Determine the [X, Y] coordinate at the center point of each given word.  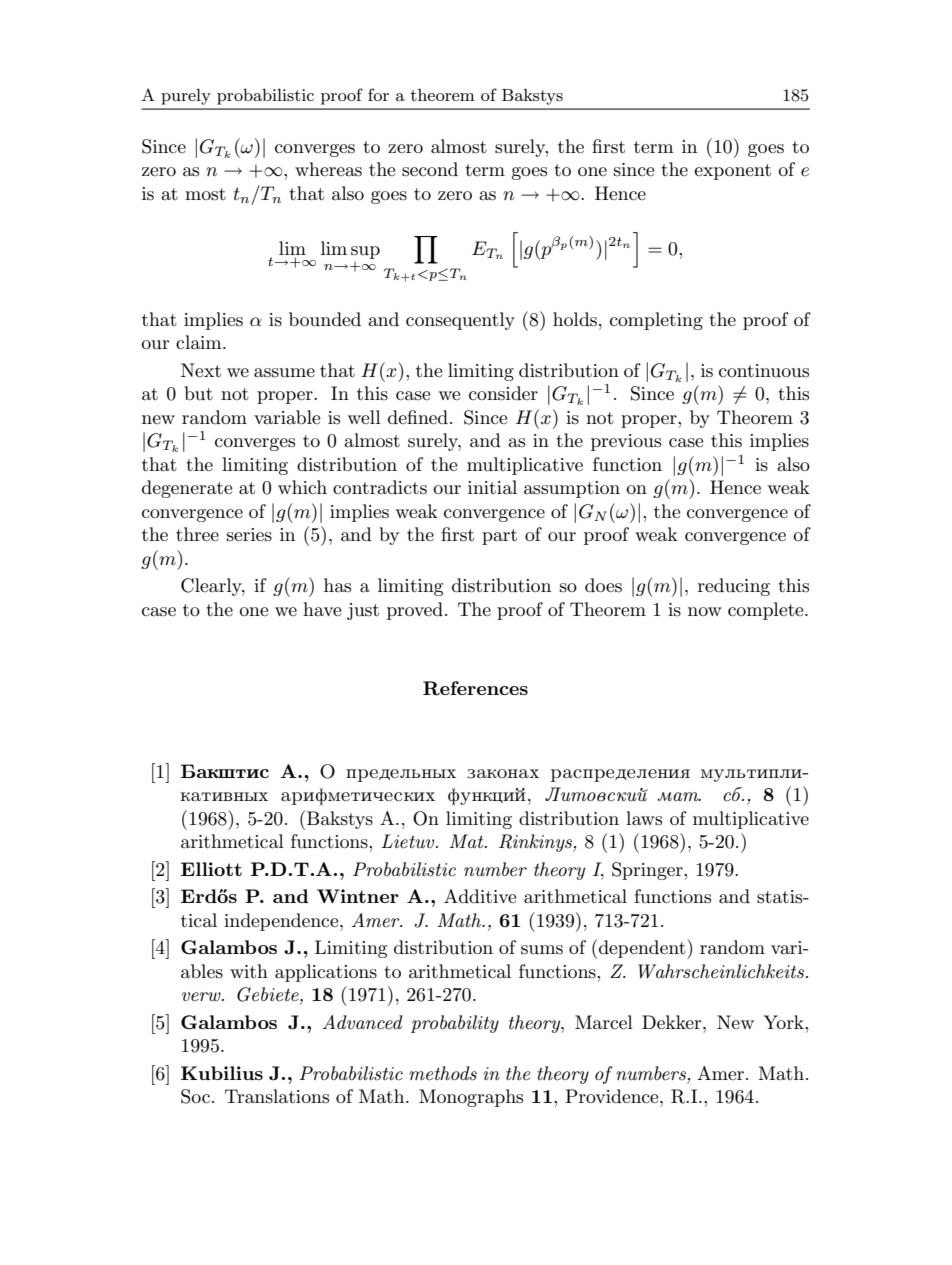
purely [186, 97]
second [430, 169]
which [302, 487]
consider [503, 393]
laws [644, 818]
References [475, 688]
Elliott [211, 869]
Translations [277, 1096]
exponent [732, 172]
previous [626, 442]
